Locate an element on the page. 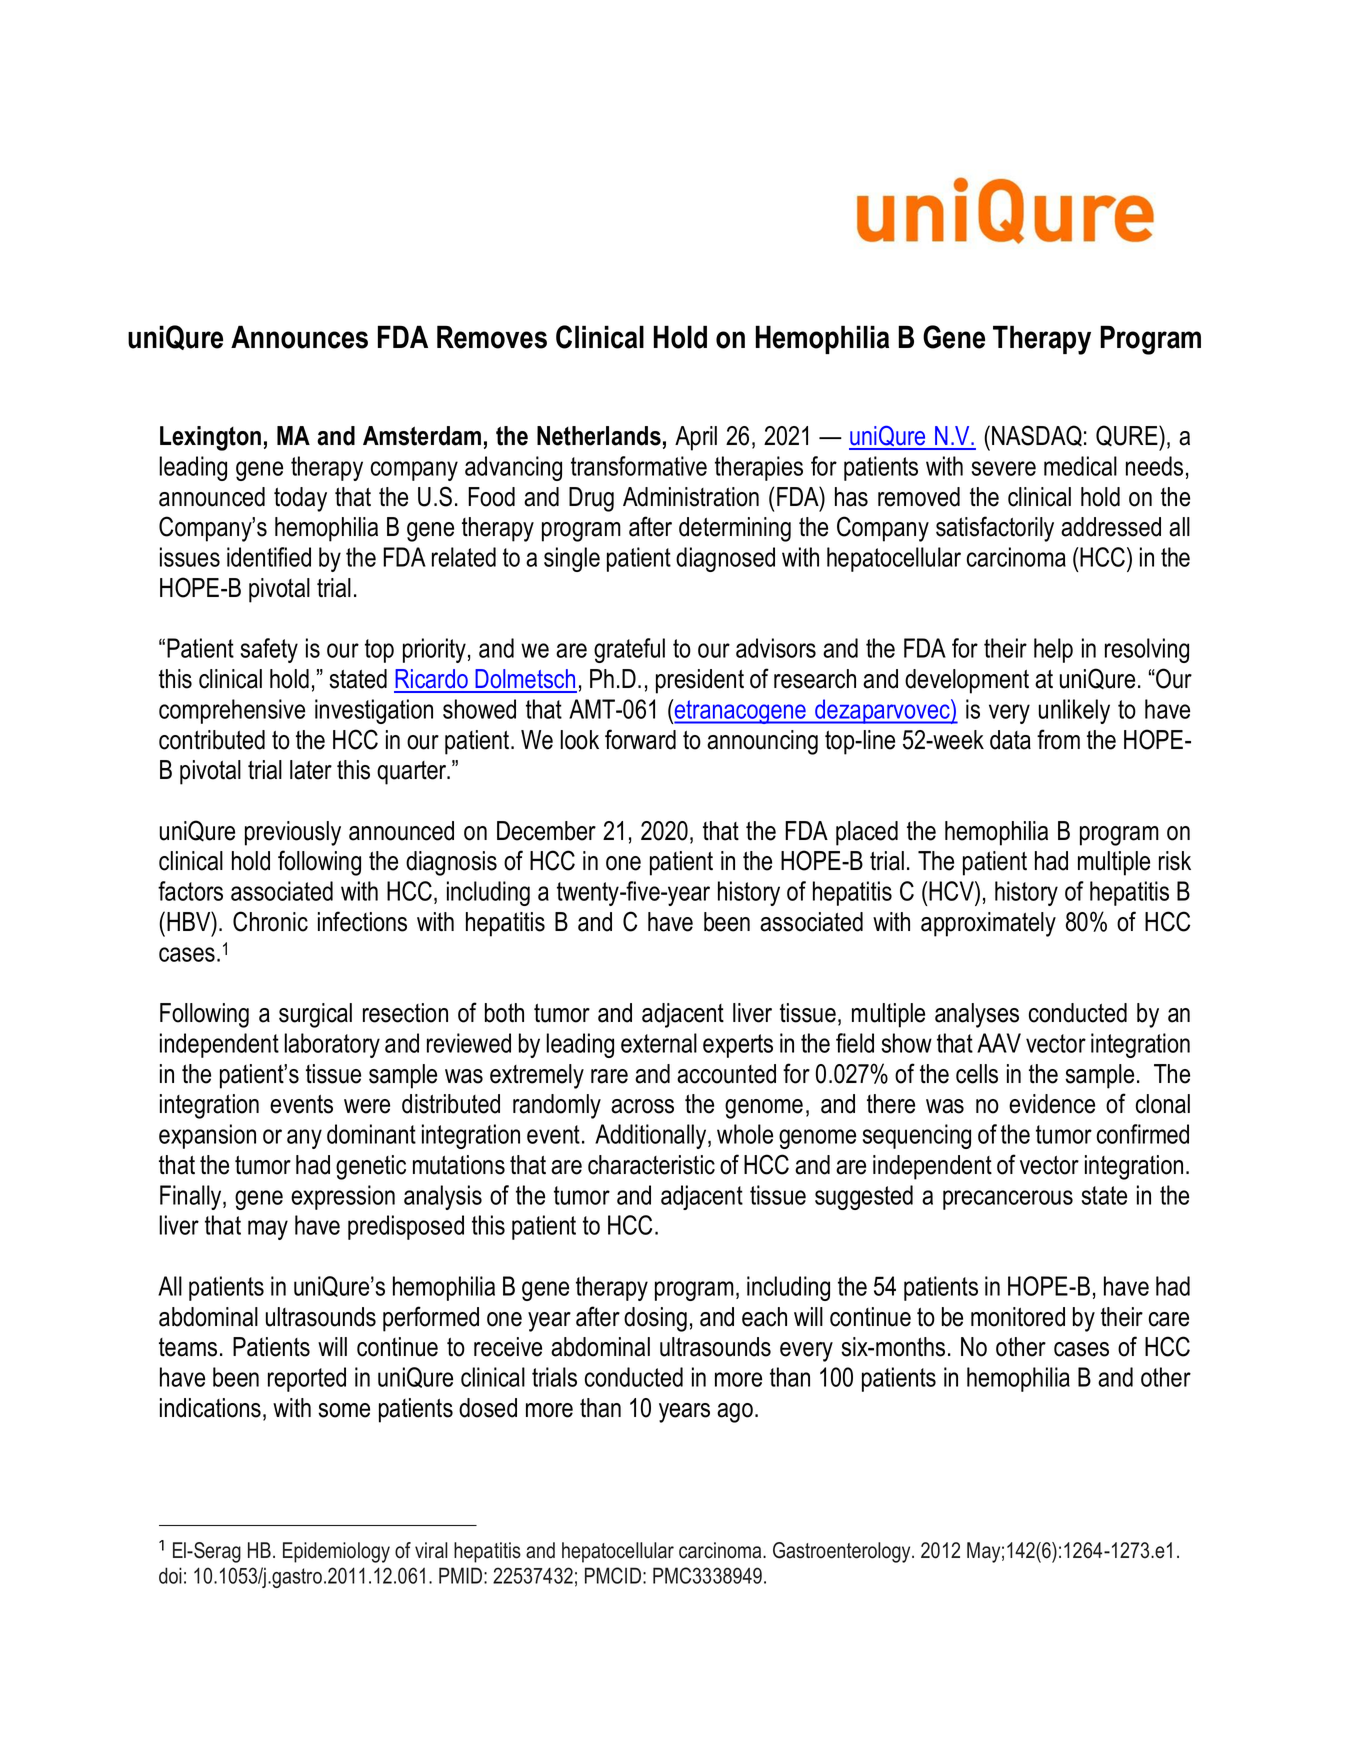 Image resolution: width=1350 pixels, height=1747 pixels. Chronic is located at coordinates (270, 921).
